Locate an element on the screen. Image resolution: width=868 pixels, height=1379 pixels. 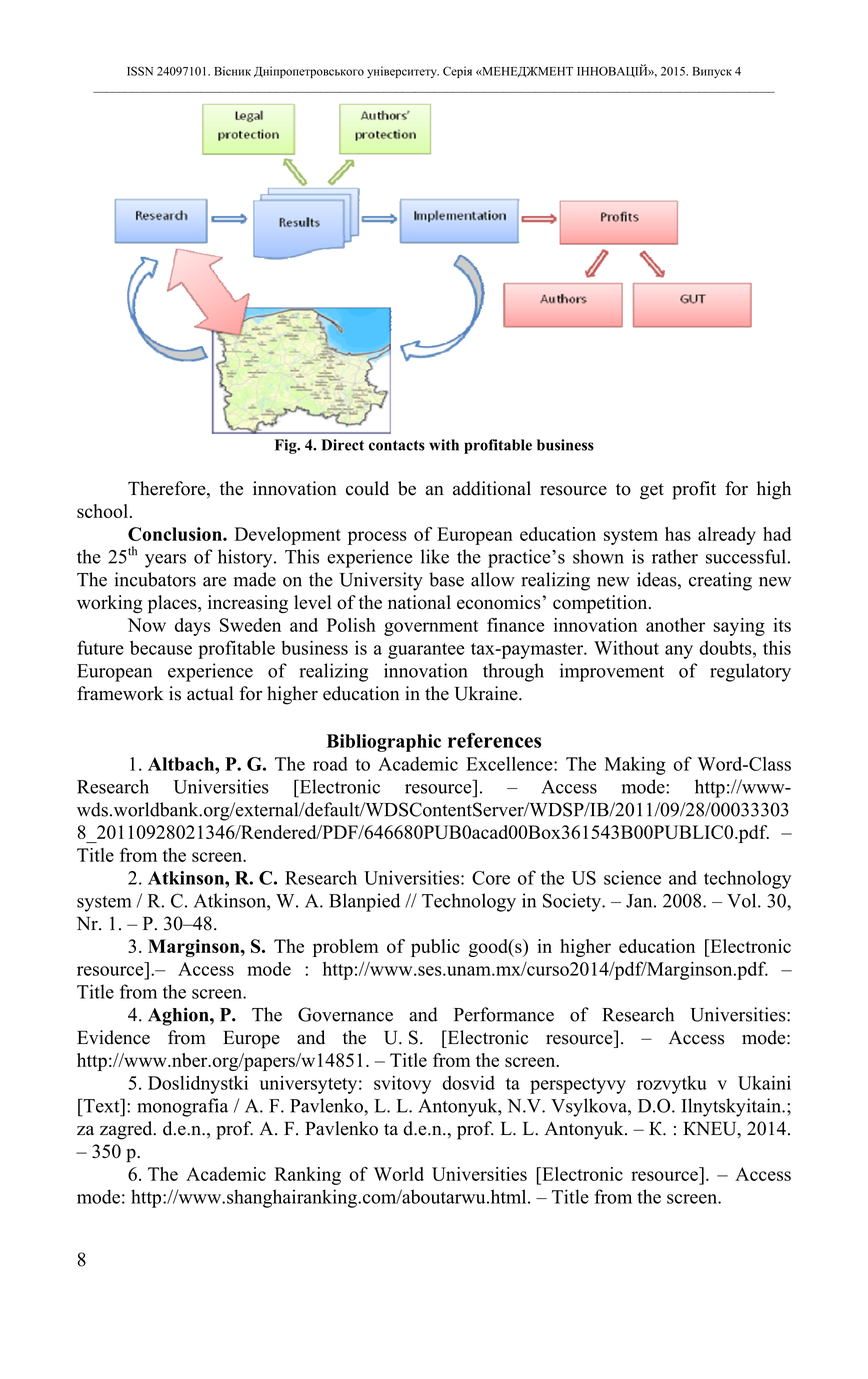
places is located at coordinates (173, 604).
